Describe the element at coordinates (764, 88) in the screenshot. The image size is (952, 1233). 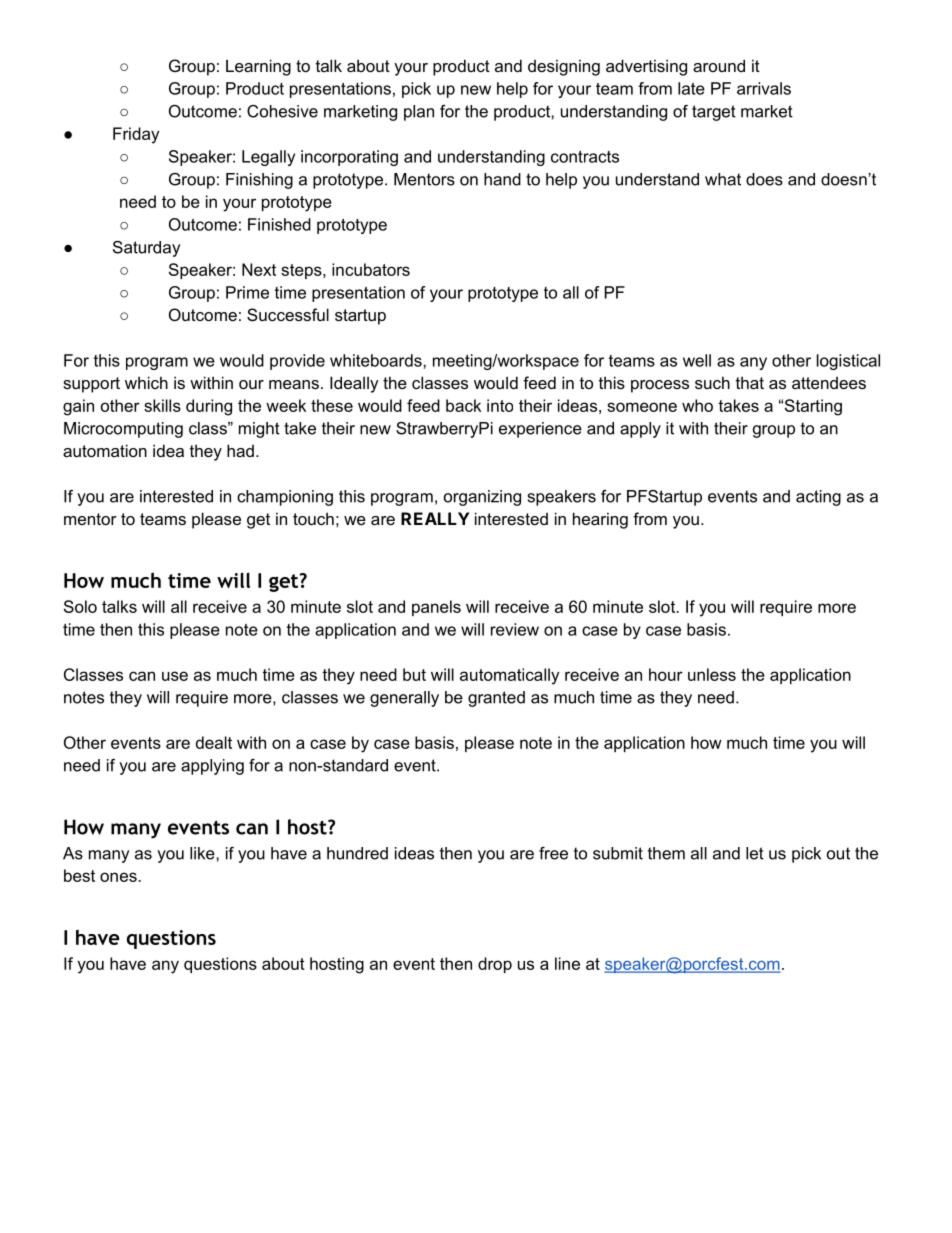
I see `arrivals` at that location.
